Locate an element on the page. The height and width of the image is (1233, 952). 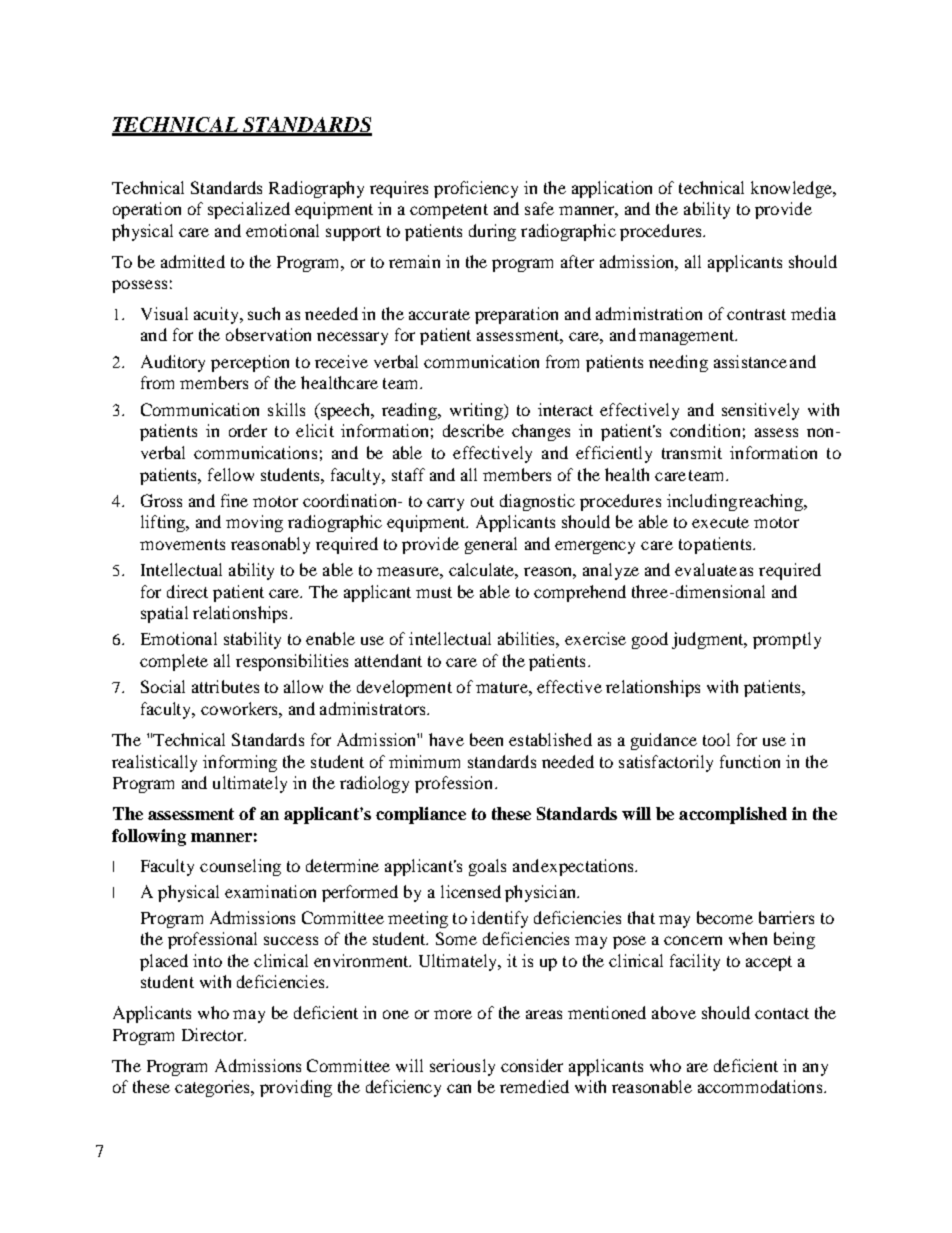
perception is located at coordinates (250, 363).
